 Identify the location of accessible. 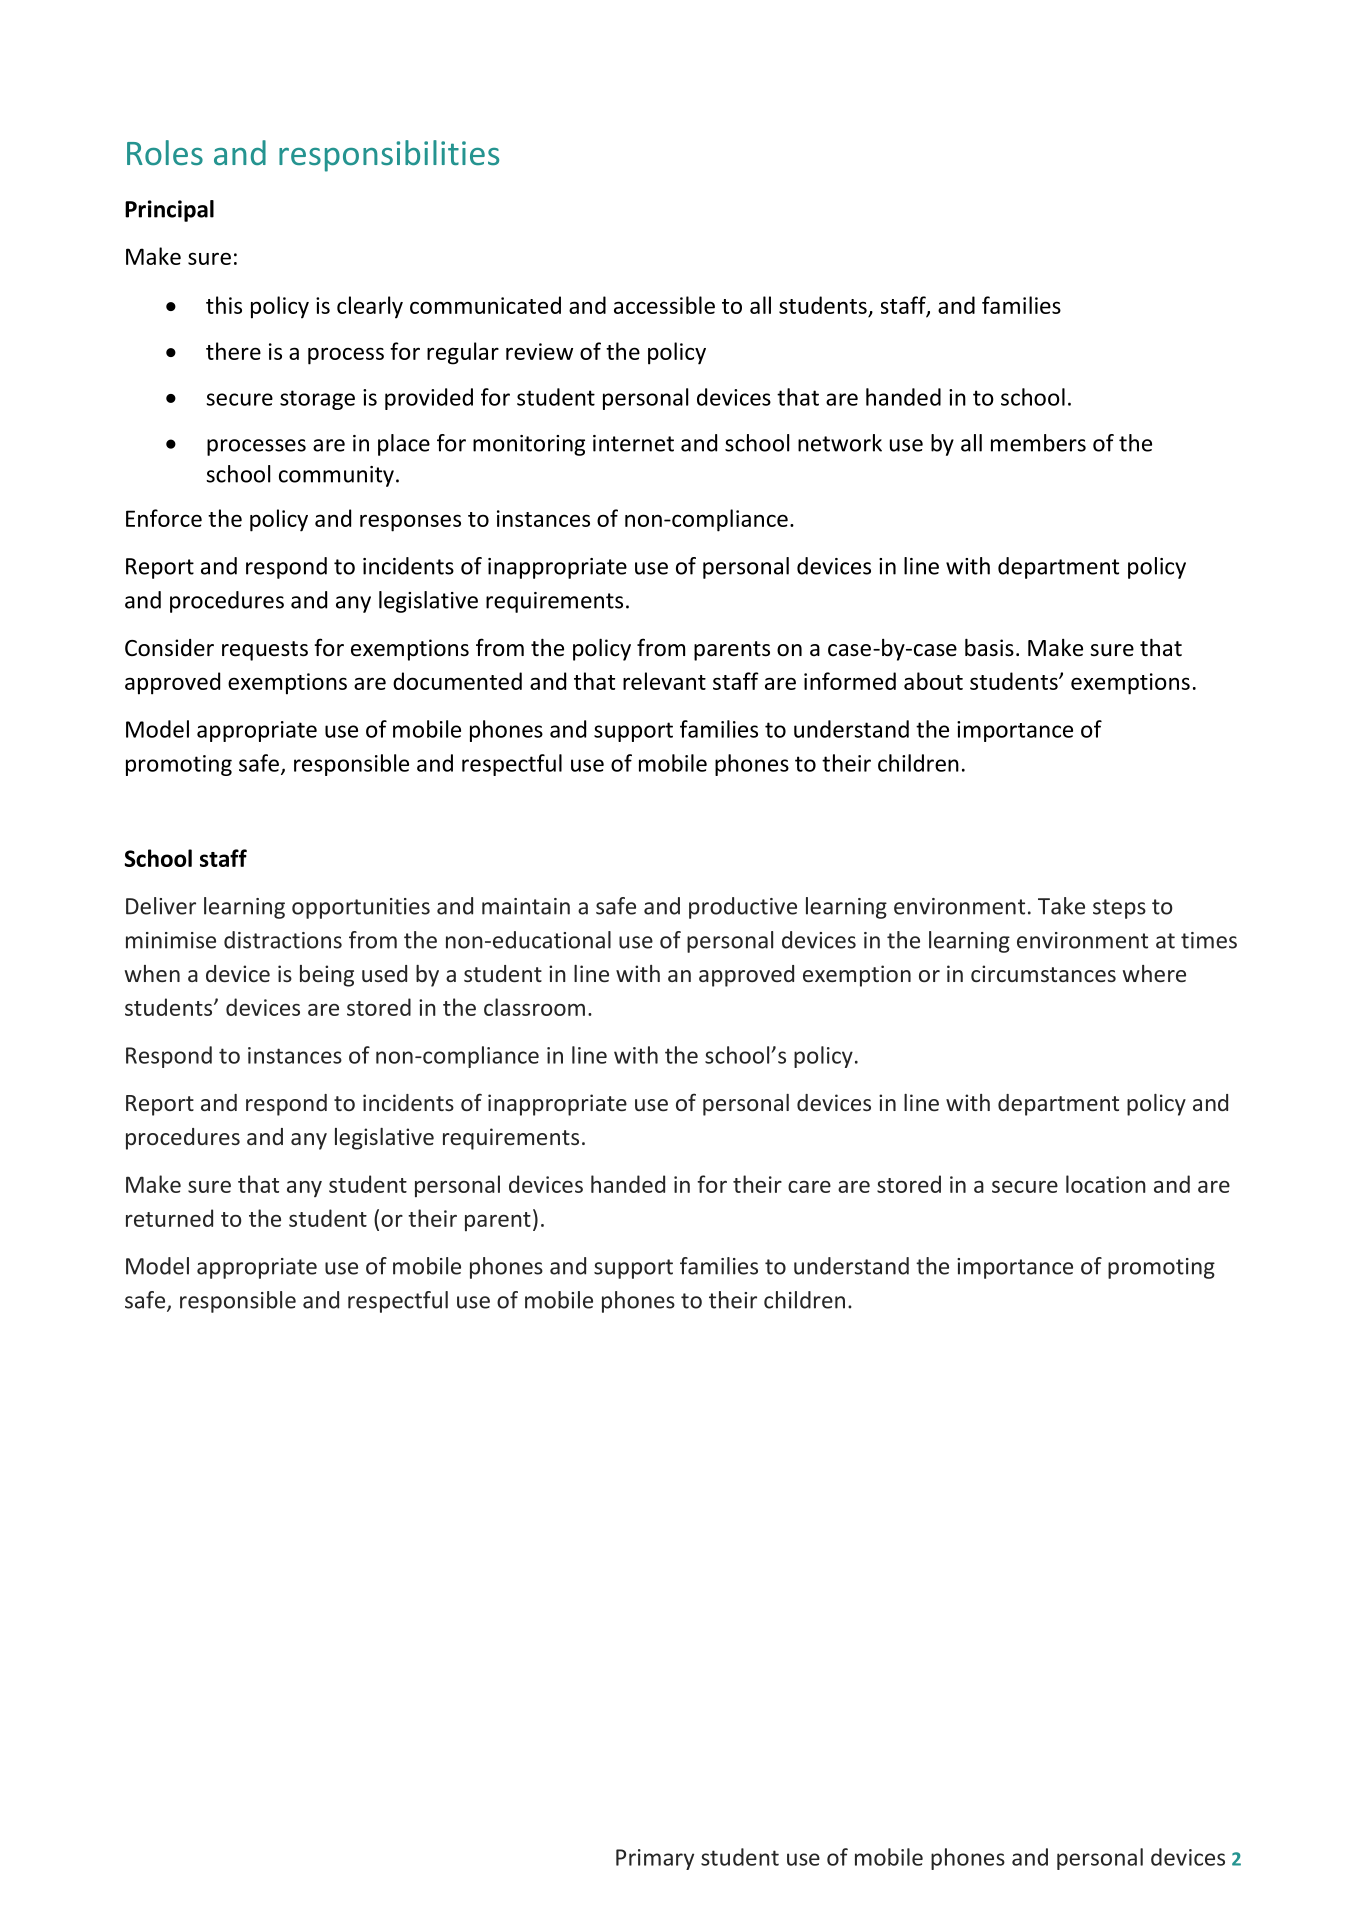
(664, 305).
